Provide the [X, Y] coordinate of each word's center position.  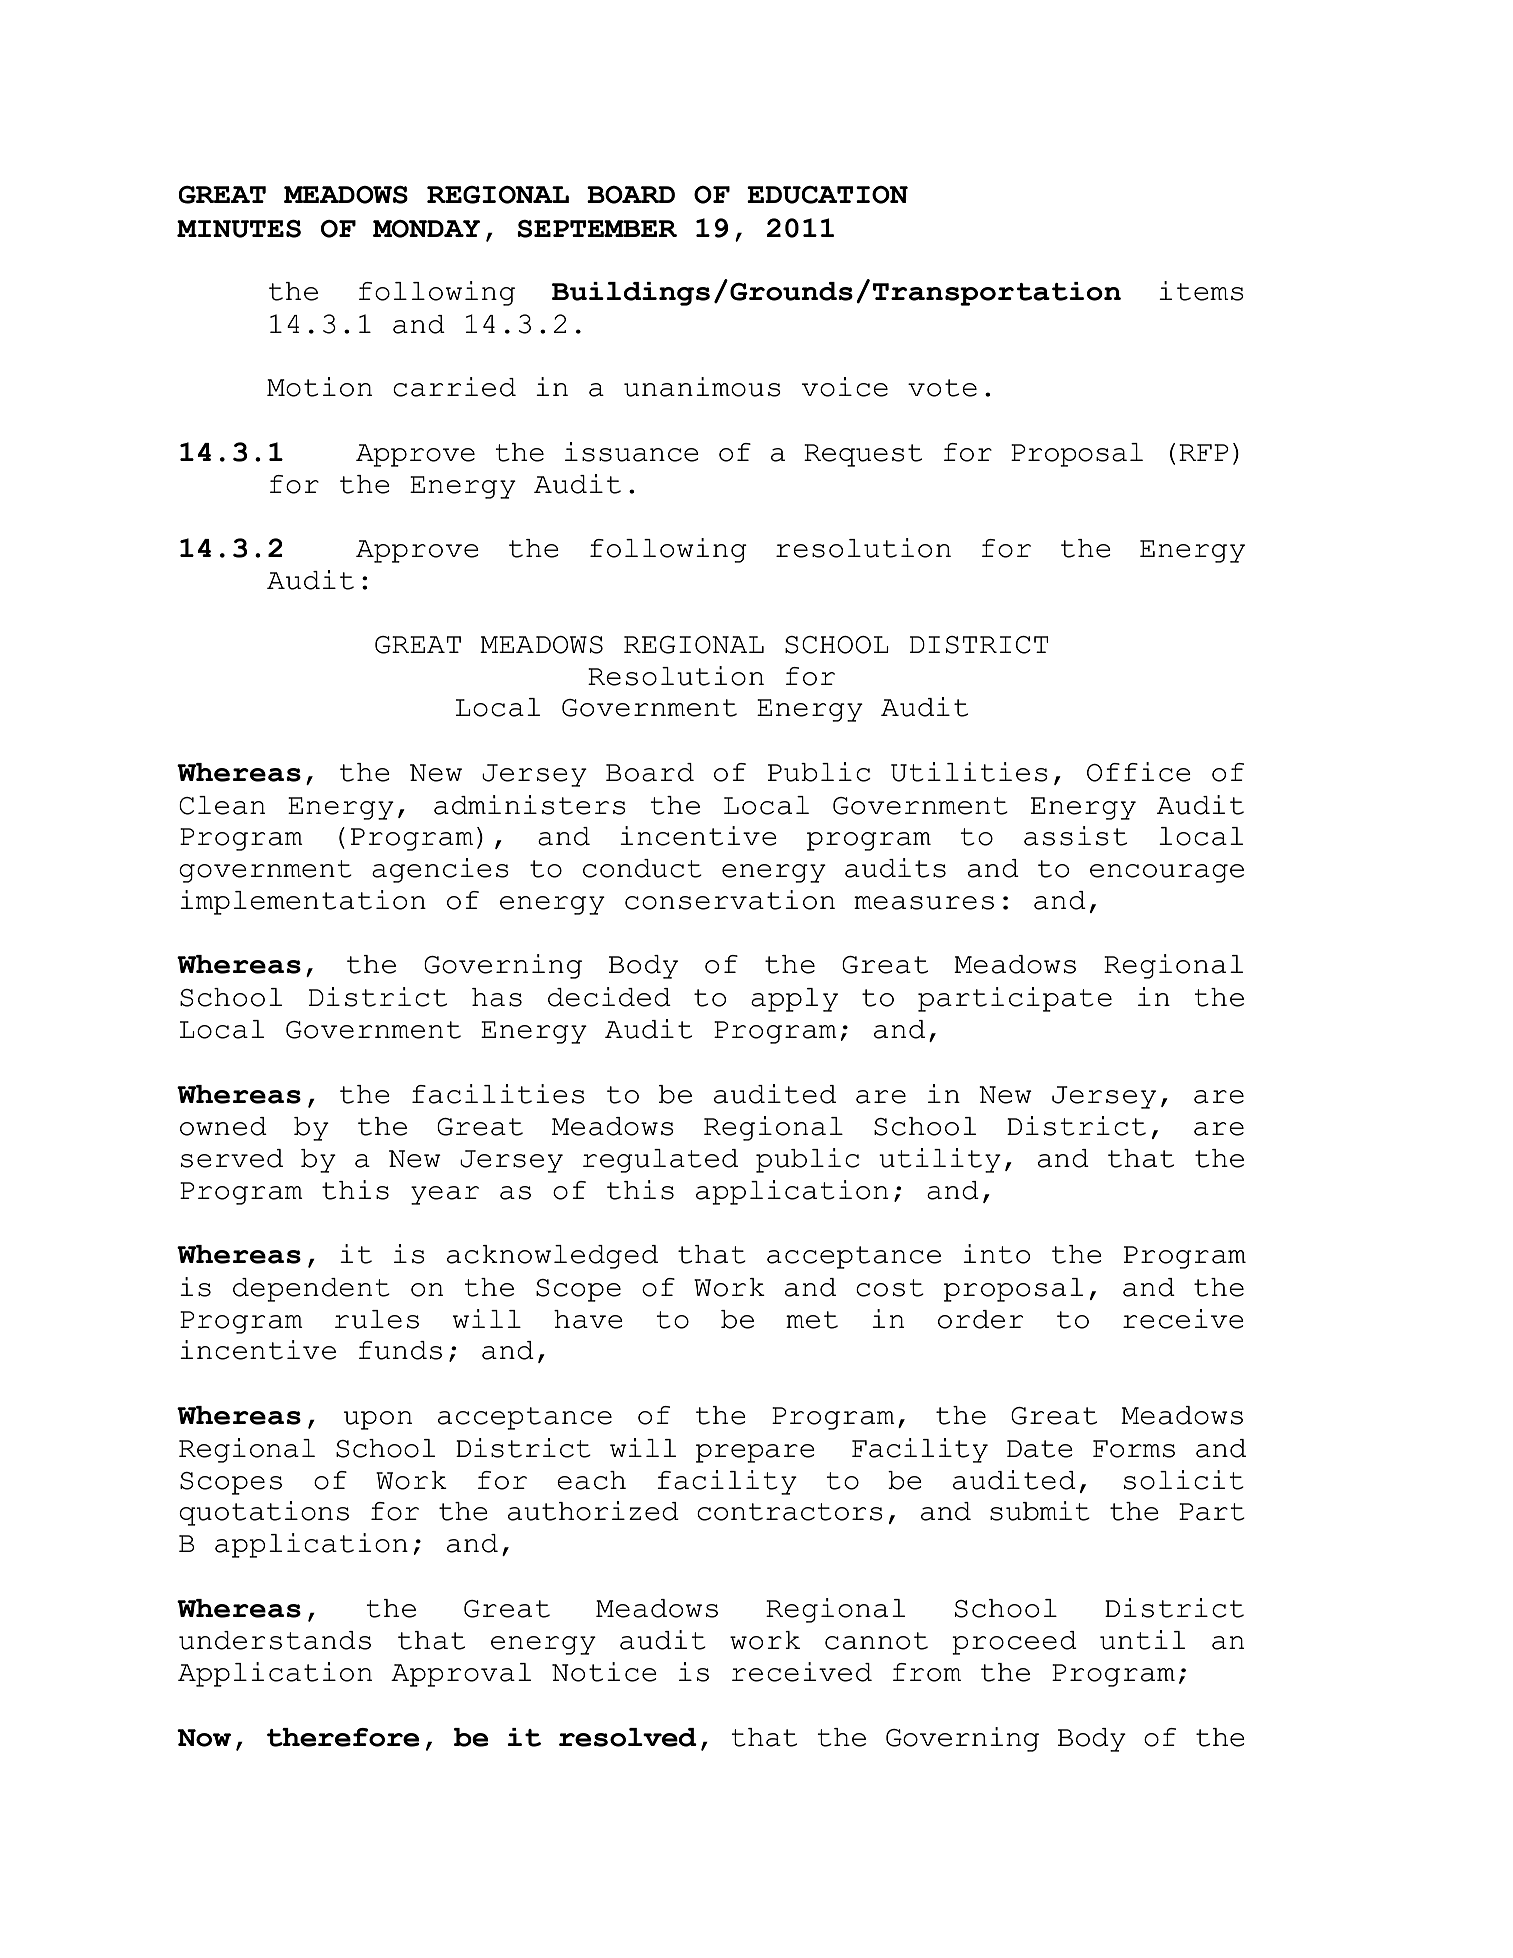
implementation [303, 902]
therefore [343, 1737]
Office [1139, 772]
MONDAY [426, 229]
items [1201, 291]
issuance [632, 452]
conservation [730, 900]
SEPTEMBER [597, 229]
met [812, 1320]
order [980, 1319]
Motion [319, 387]
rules [377, 1319]
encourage [1167, 873]
